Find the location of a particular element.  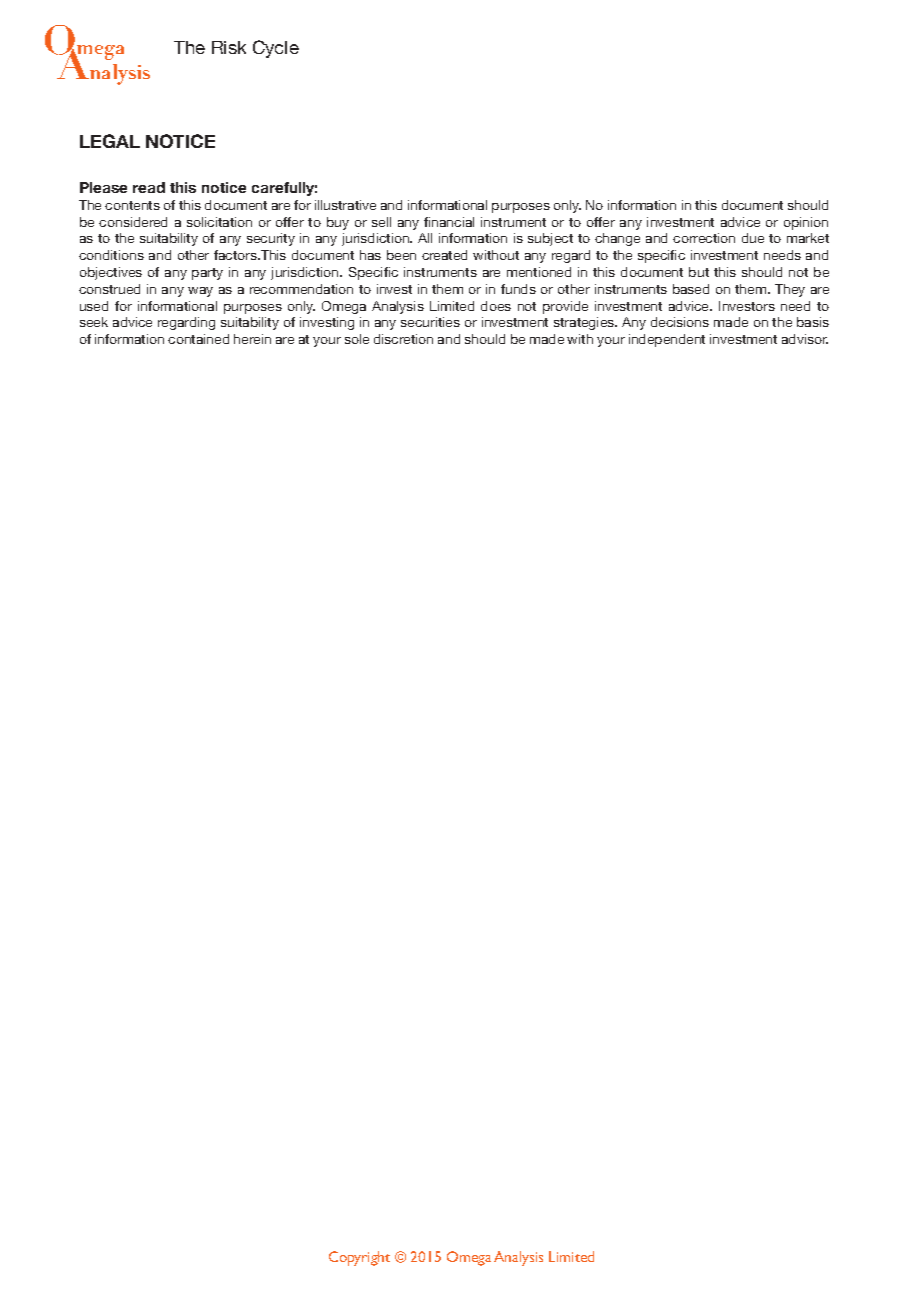

independent is located at coordinates (667, 340).
